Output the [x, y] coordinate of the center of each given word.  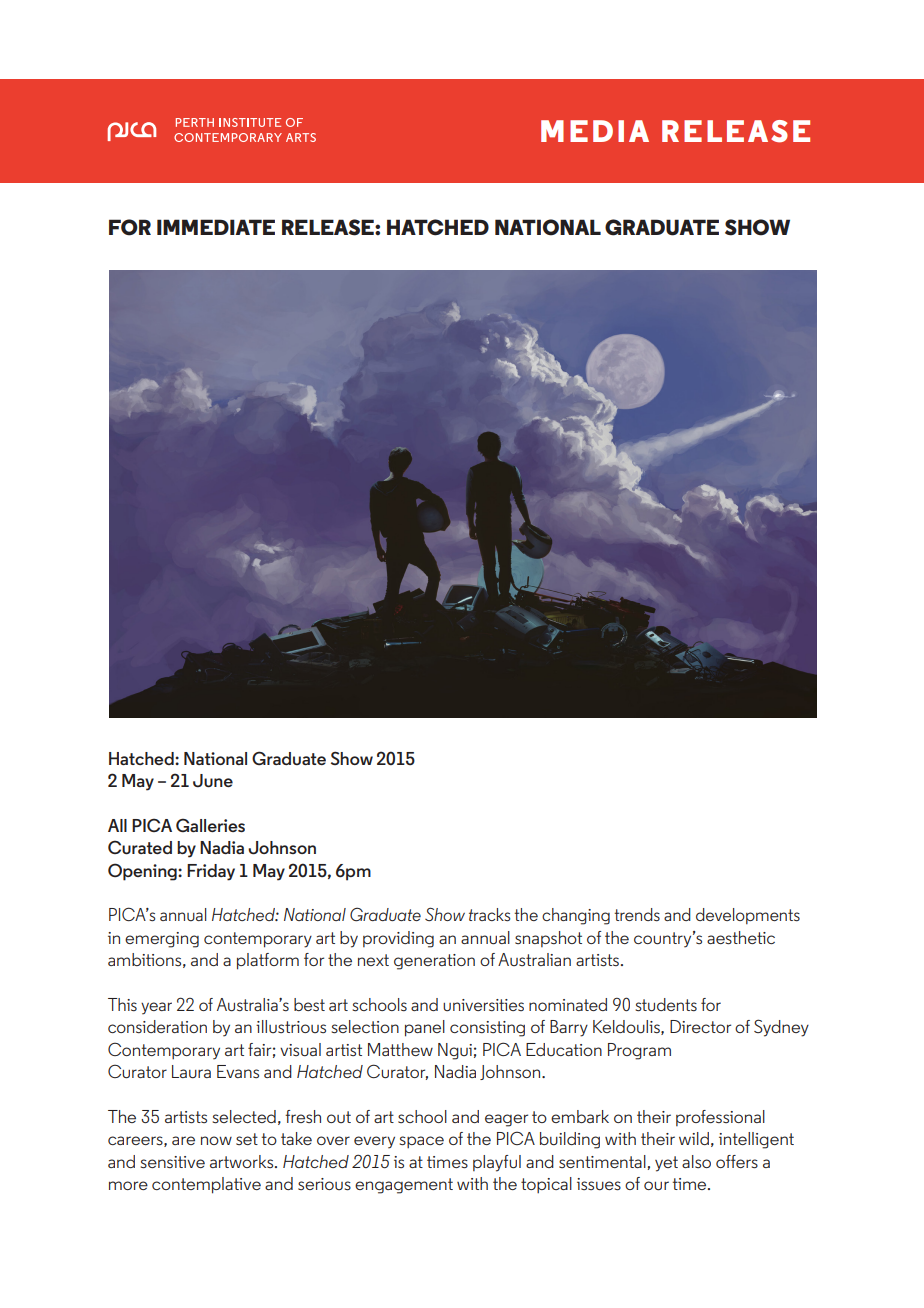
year [156, 1008]
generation [434, 962]
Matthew [400, 1049]
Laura [191, 1071]
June [213, 781]
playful [497, 1163]
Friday [211, 872]
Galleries [210, 825]
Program [639, 1051]
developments [748, 916]
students [666, 1005]
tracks [489, 914]
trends [637, 914]
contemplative [206, 1185]
